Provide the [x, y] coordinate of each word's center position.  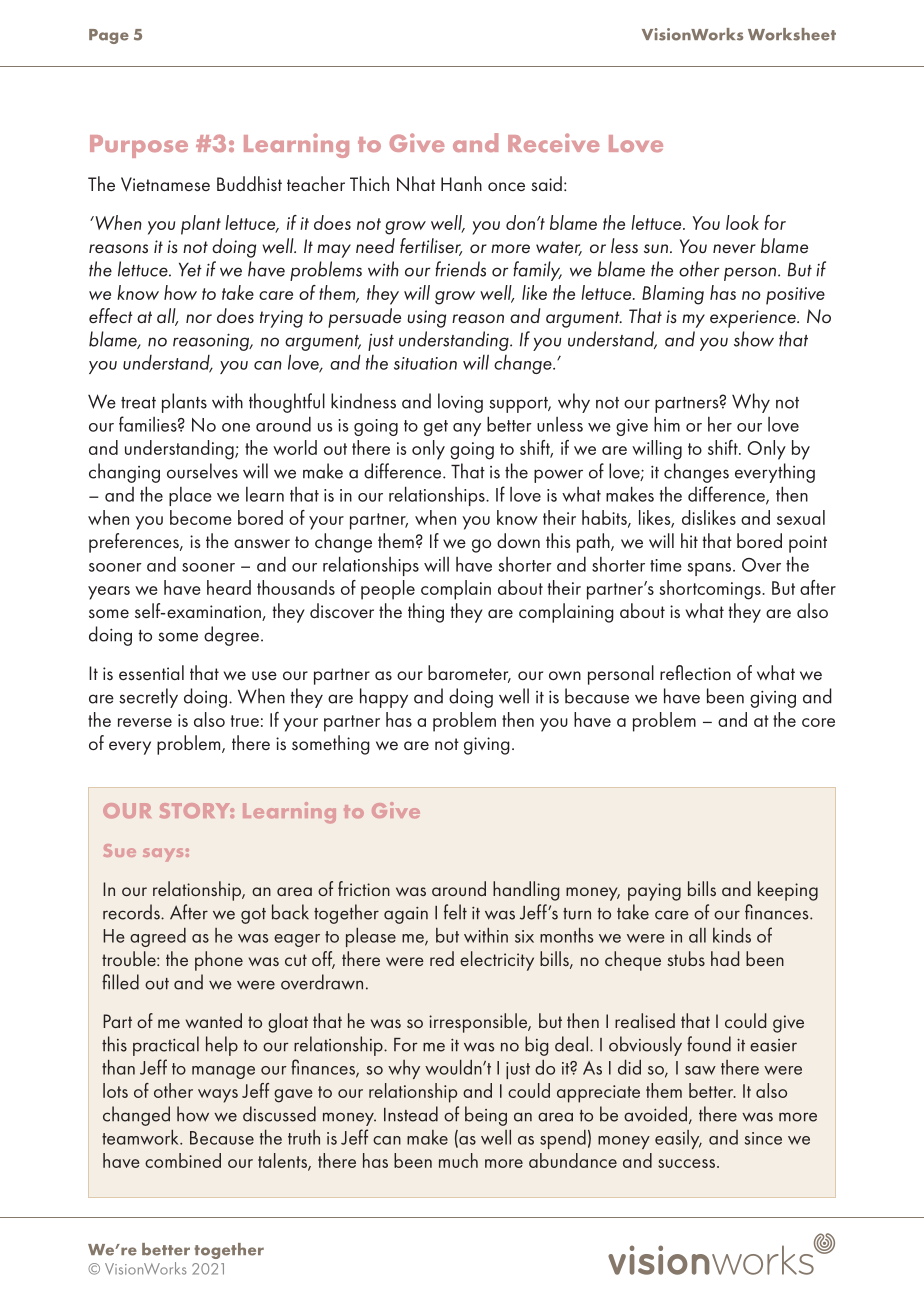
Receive [554, 142]
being [486, 1116]
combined [183, 1160]
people [388, 590]
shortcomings [711, 590]
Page [109, 36]
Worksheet [792, 34]
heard [229, 587]
